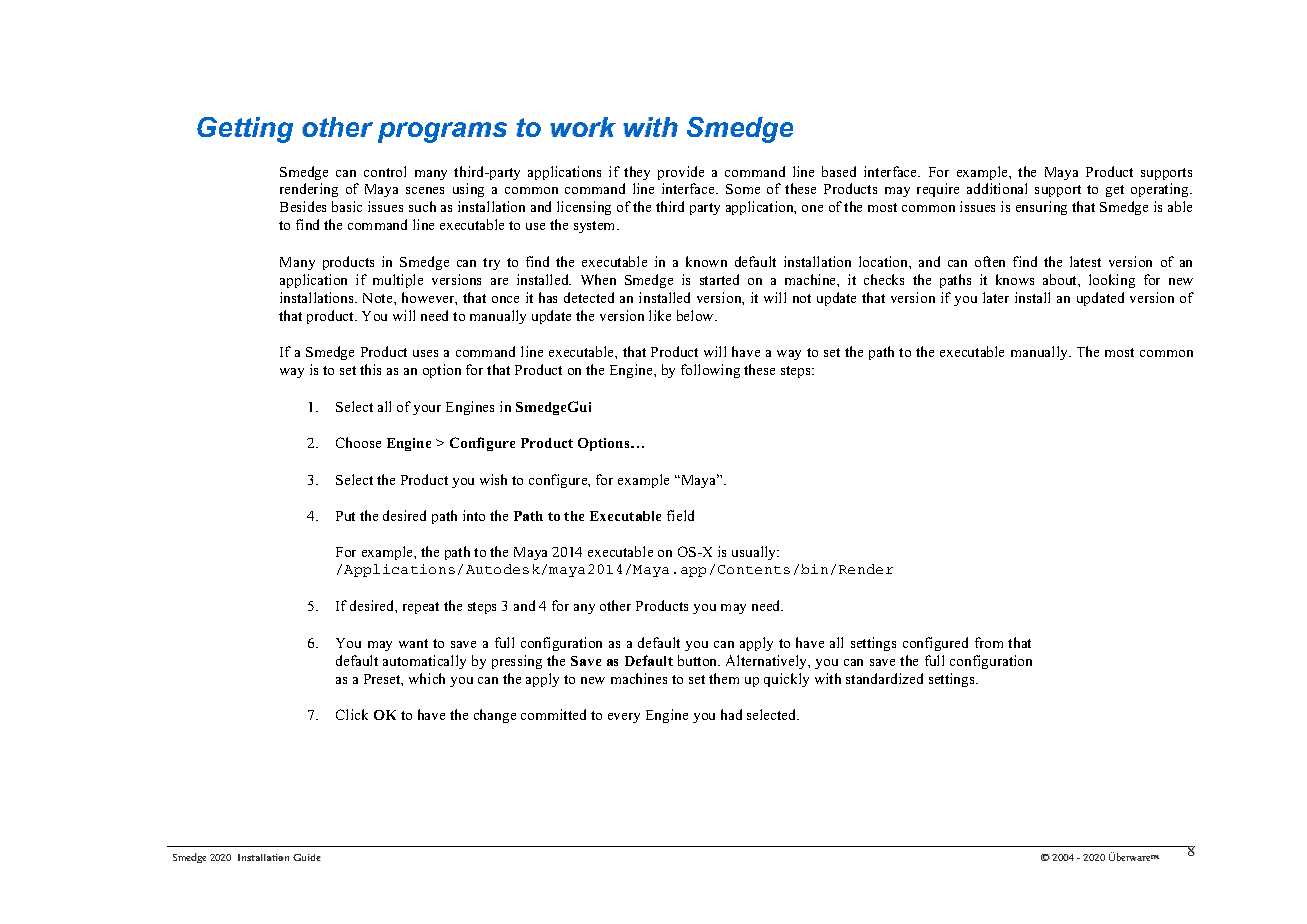 Image resolution: width=1307 pixels, height=924 pixels. I want to click on control, so click(385, 171).
